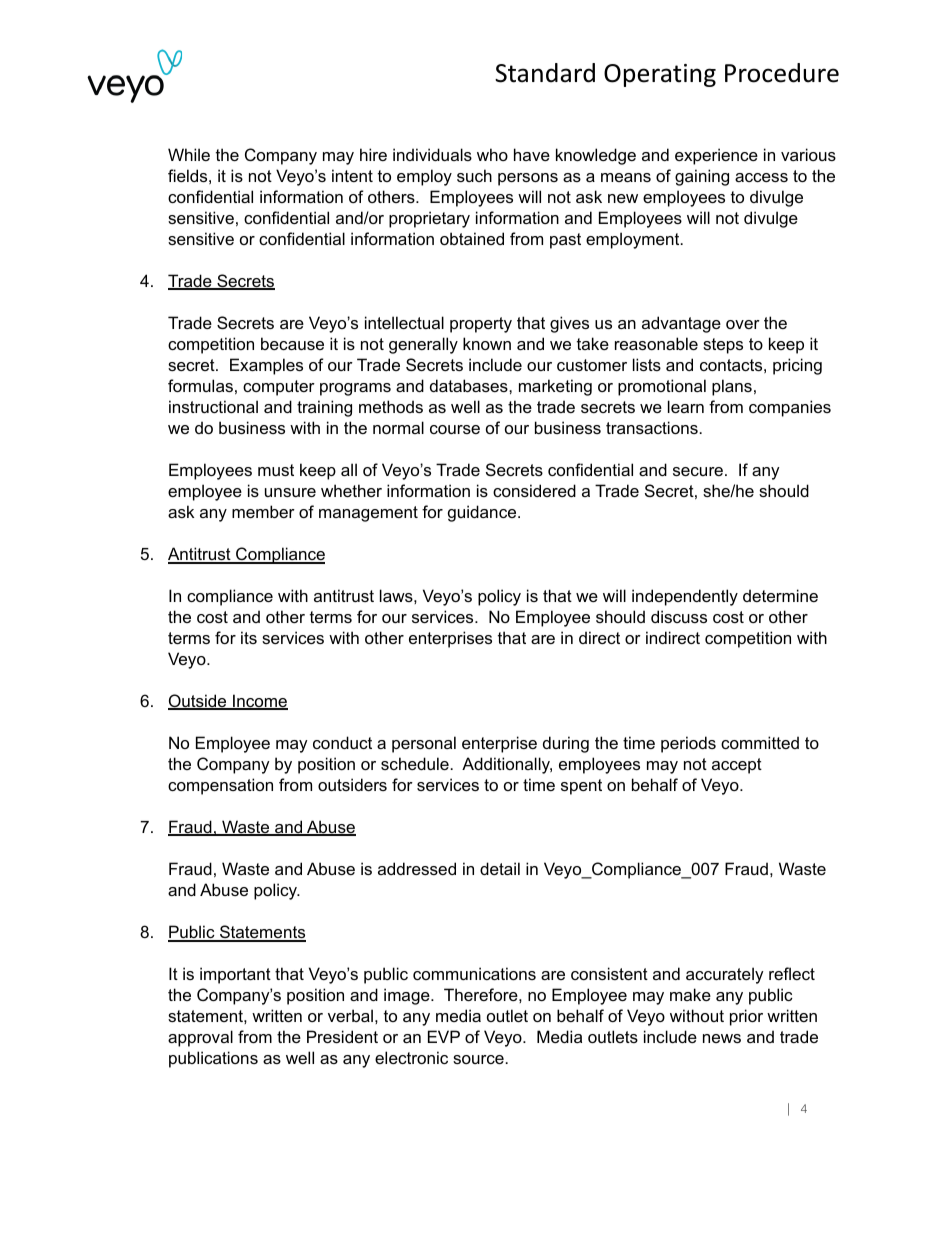  Describe the element at coordinates (478, 1059) in the page. I see `source` at that location.
